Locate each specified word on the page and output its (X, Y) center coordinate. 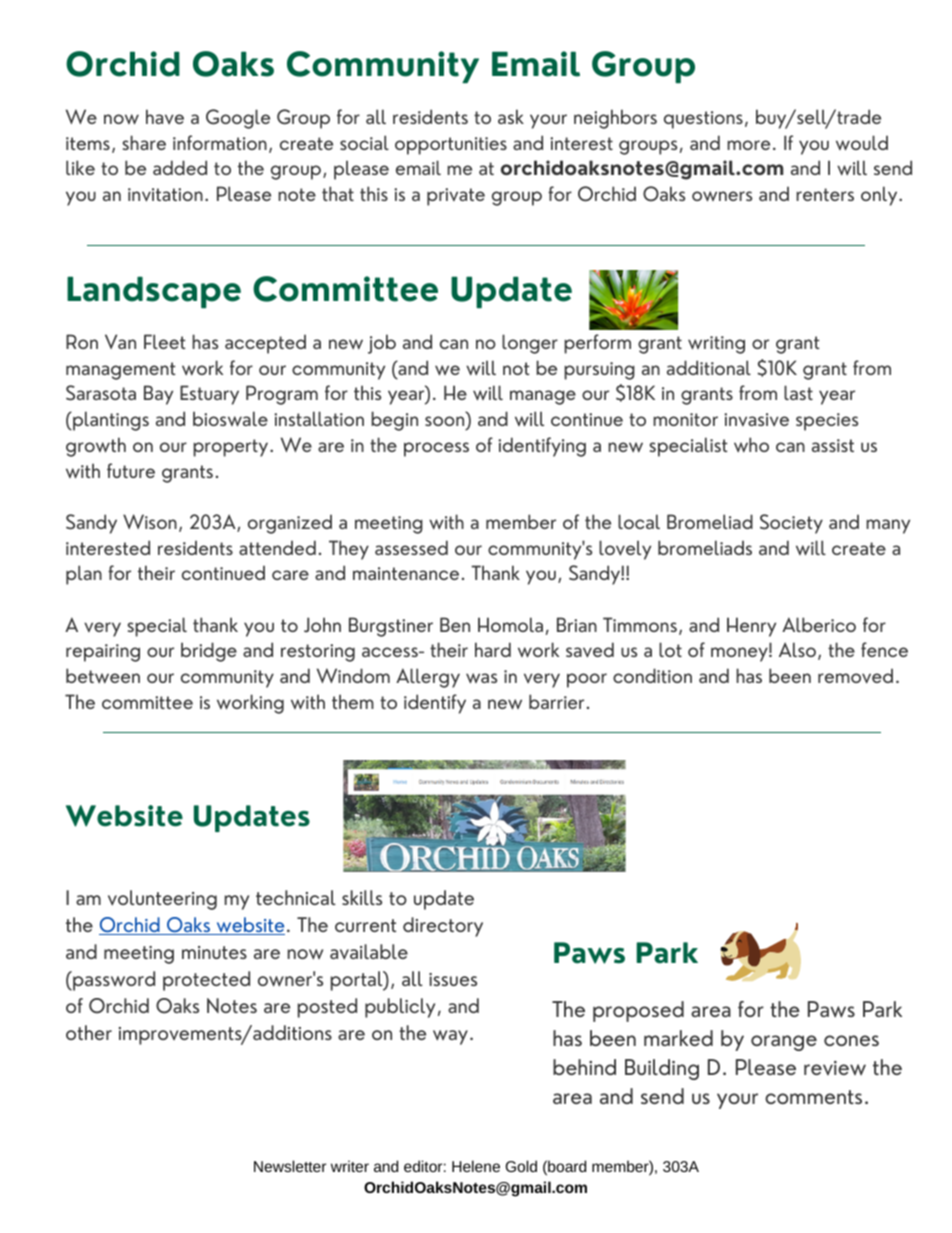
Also (797, 649)
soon (446, 422)
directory (443, 927)
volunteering (162, 900)
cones (851, 1040)
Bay (158, 395)
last (798, 392)
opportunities (451, 146)
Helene (476, 1166)
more (748, 145)
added (180, 167)
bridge (209, 652)
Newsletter (290, 1166)
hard (493, 649)
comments (813, 1097)
